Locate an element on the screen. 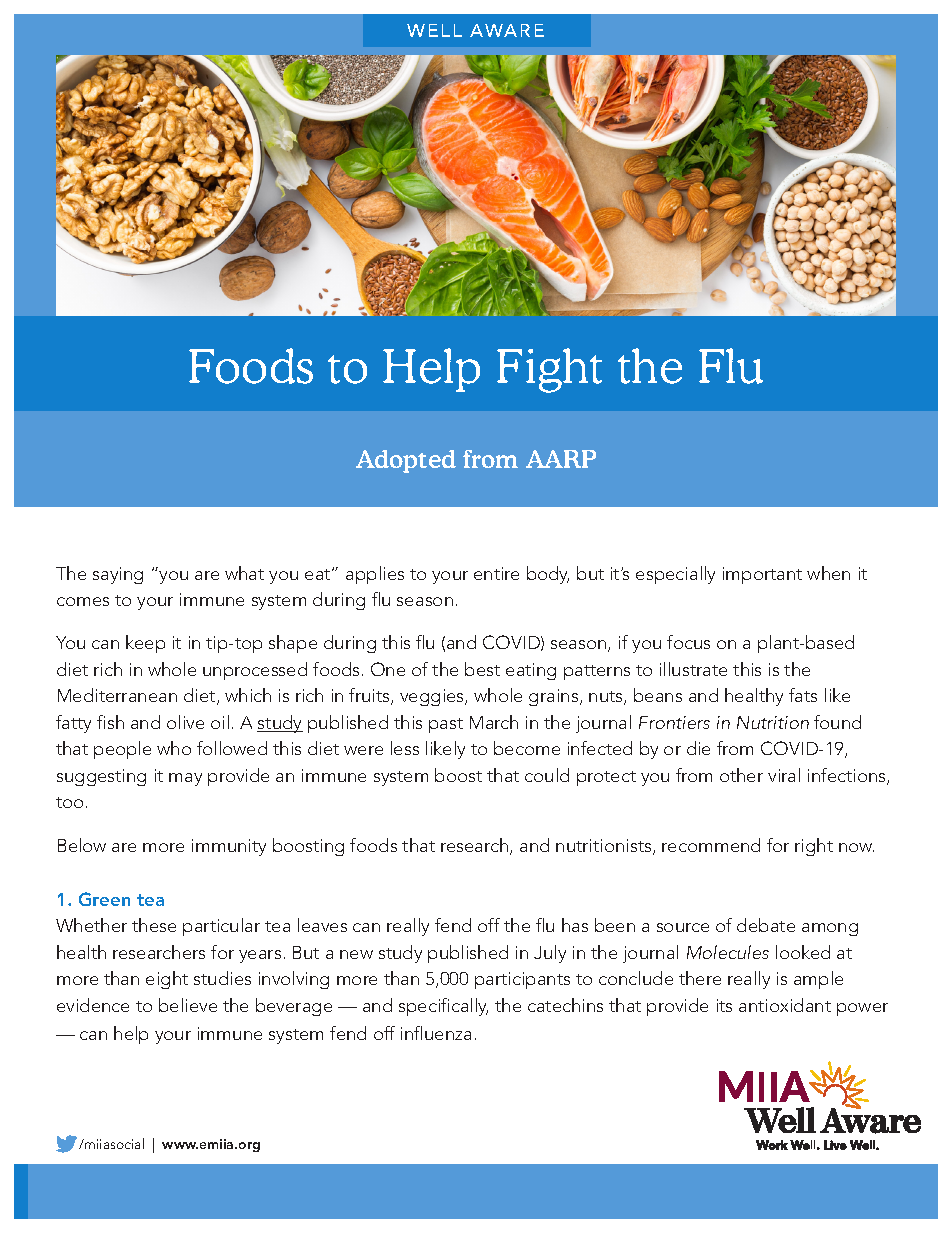 The height and width of the screenshot is (1233, 952). Fight is located at coordinates (549, 370).
